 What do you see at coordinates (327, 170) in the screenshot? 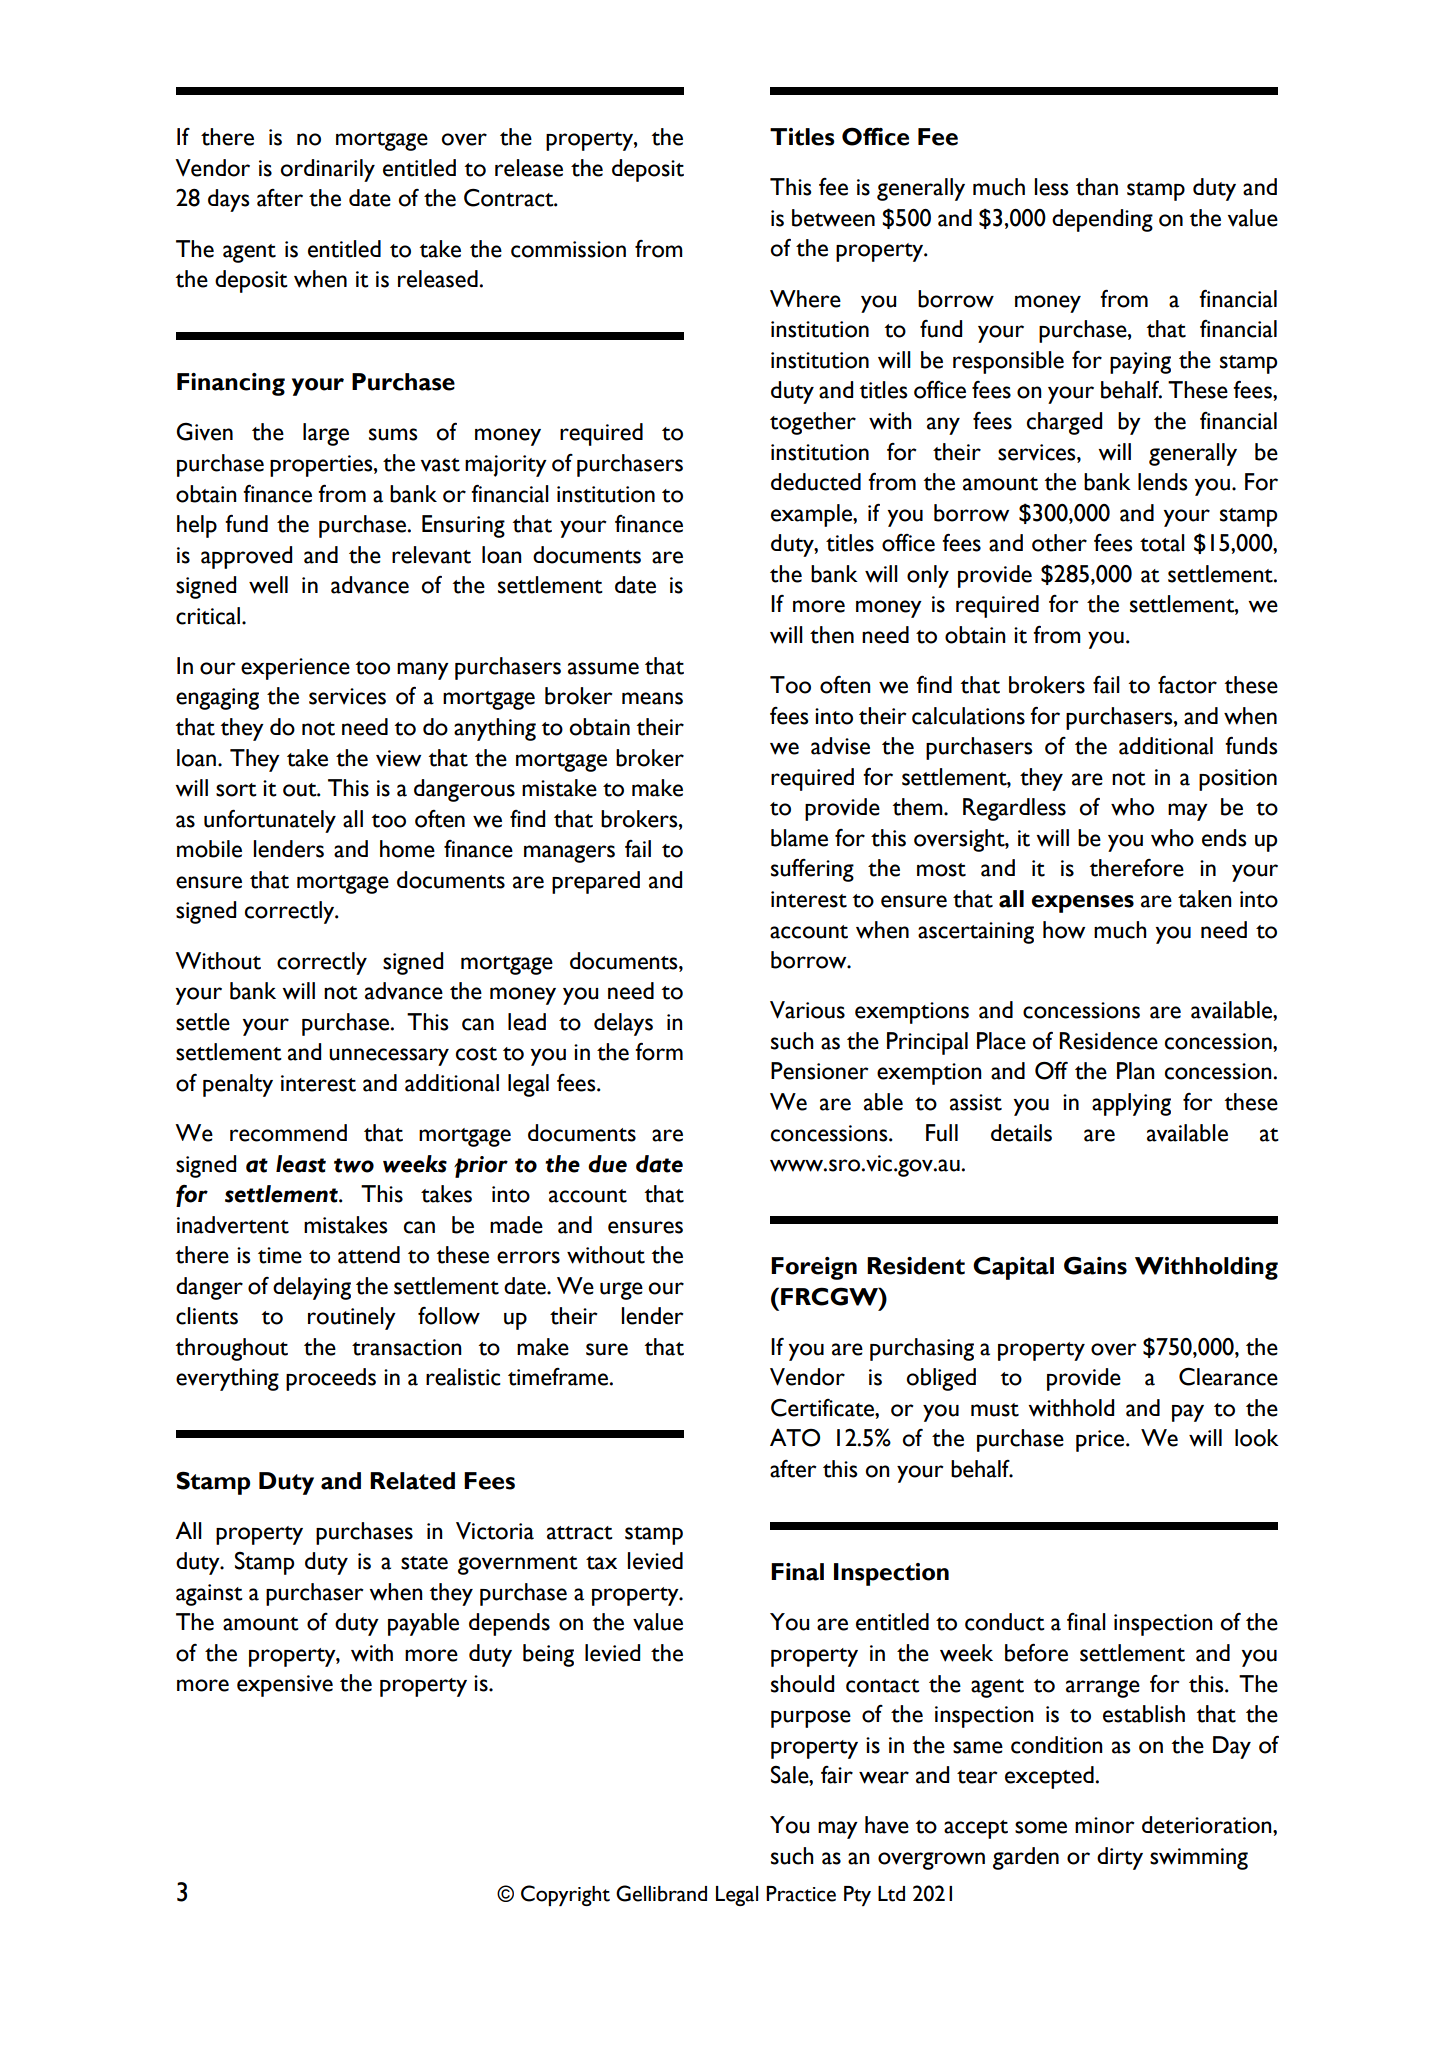
I see `ordinarily` at bounding box center [327, 170].
